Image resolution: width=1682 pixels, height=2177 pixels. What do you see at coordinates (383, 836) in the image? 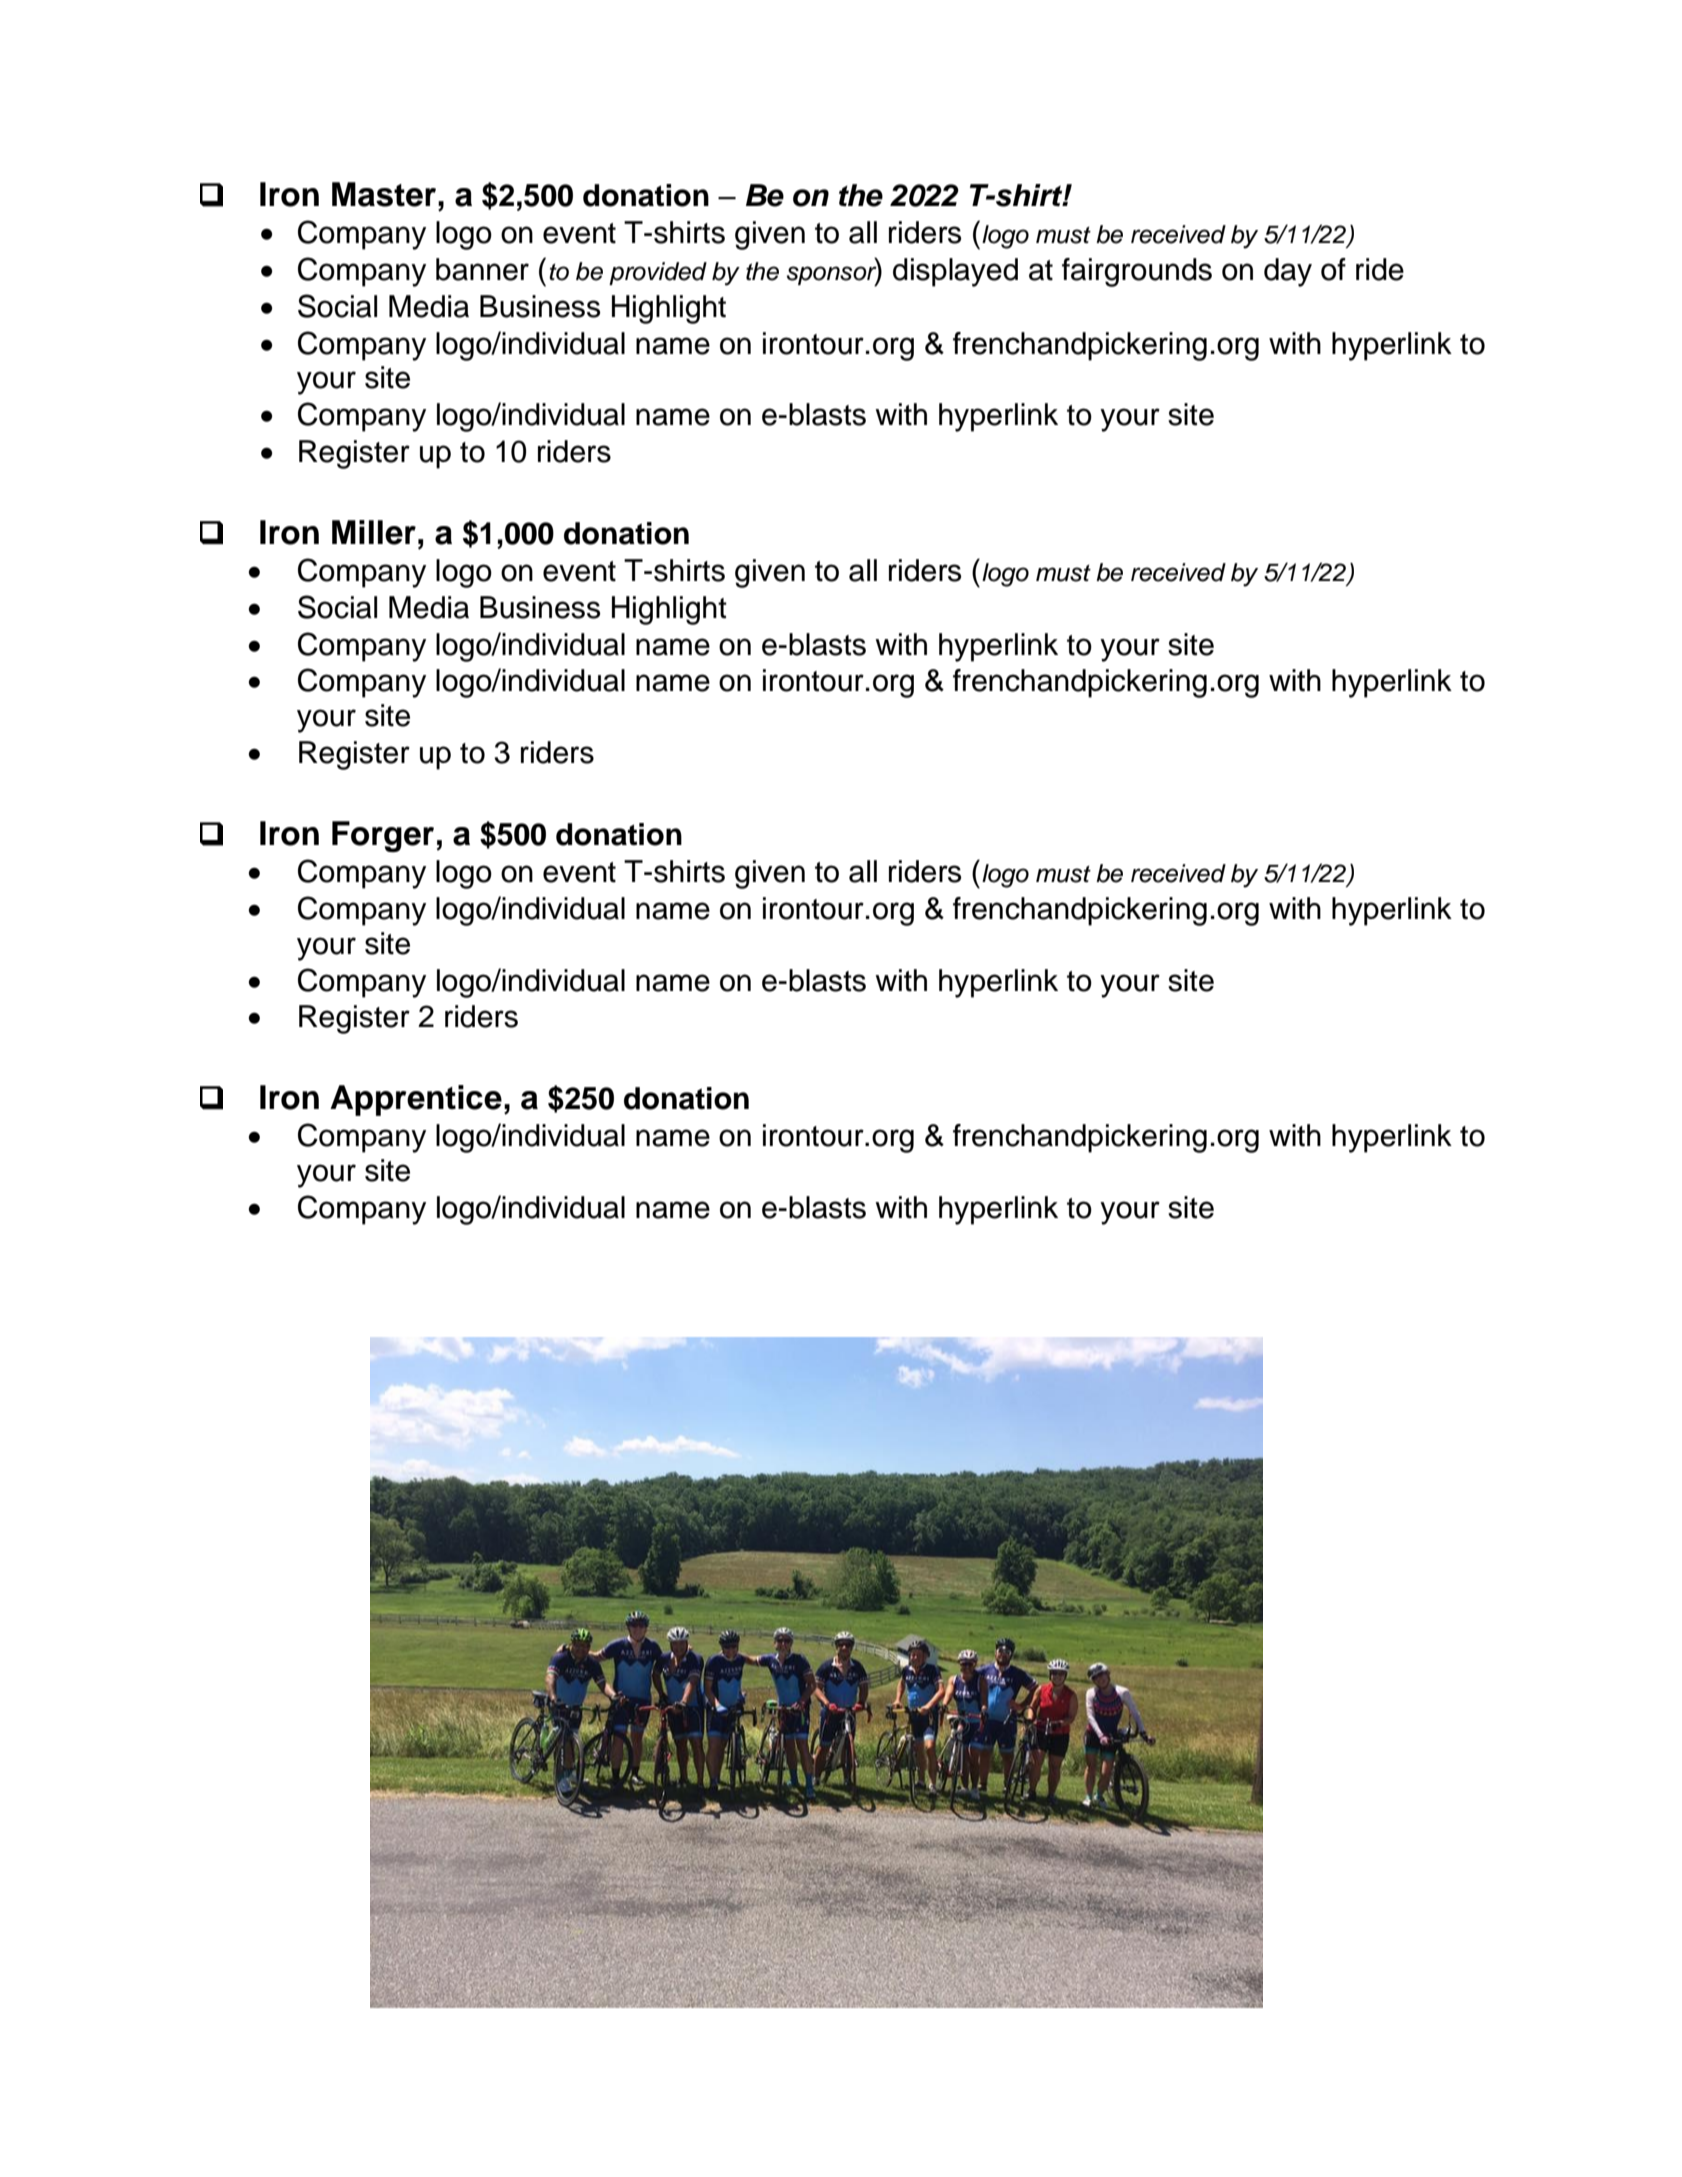
I see `Forger` at bounding box center [383, 836].
